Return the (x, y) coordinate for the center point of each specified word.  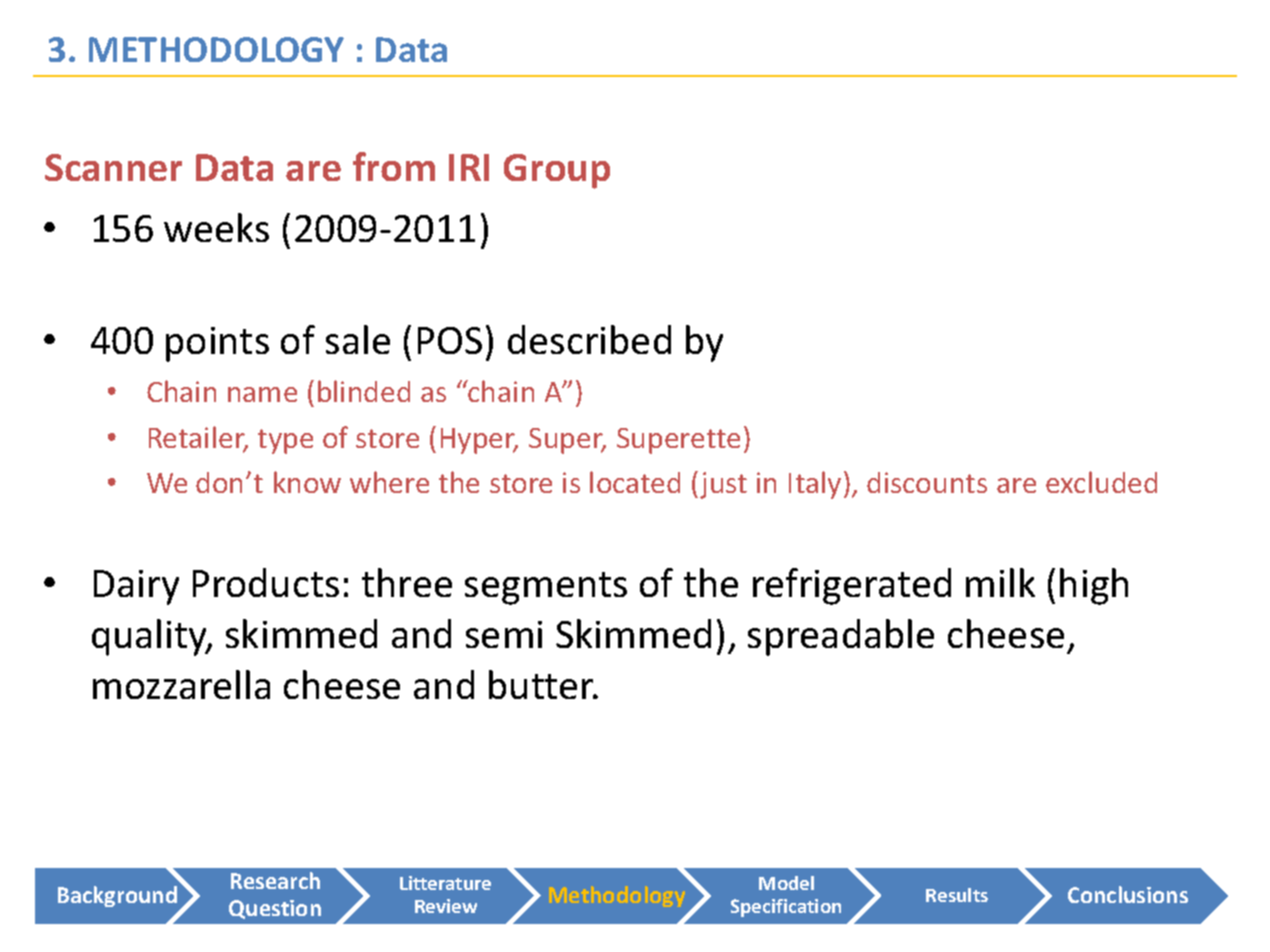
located (635, 482)
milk (1000, 582)
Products (266, 582)
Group (557, 171)
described (589, 339)
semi (504, 634)
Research (275, 880)
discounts (927, 482)
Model (786, 883)
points (217, 344)
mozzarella (181, 684)
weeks (216, 227)
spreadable (841, 637)
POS (450, 340)
